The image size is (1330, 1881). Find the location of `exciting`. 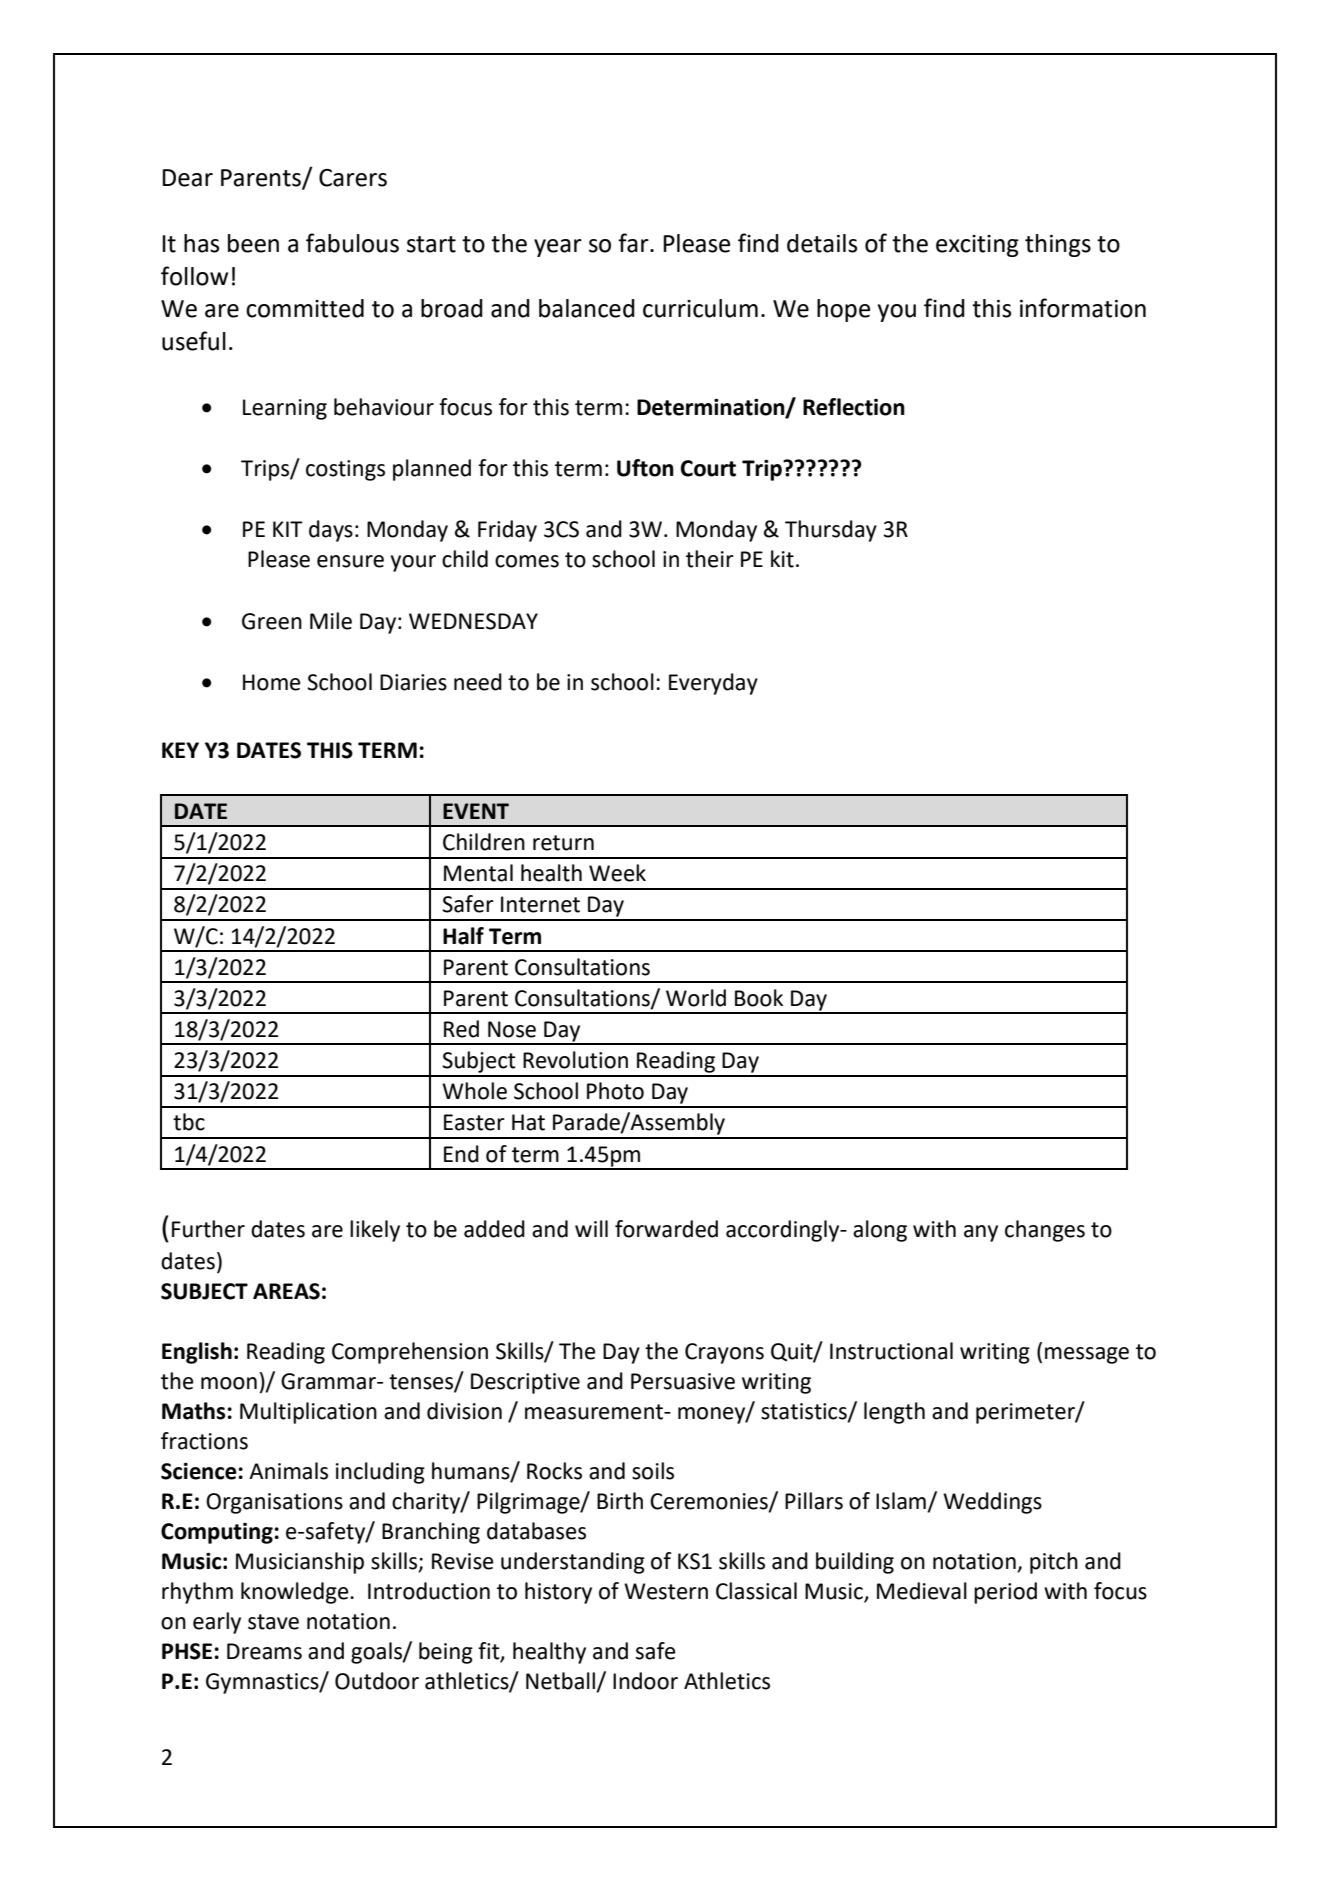

exciting is located at coordinates (977, 246).
